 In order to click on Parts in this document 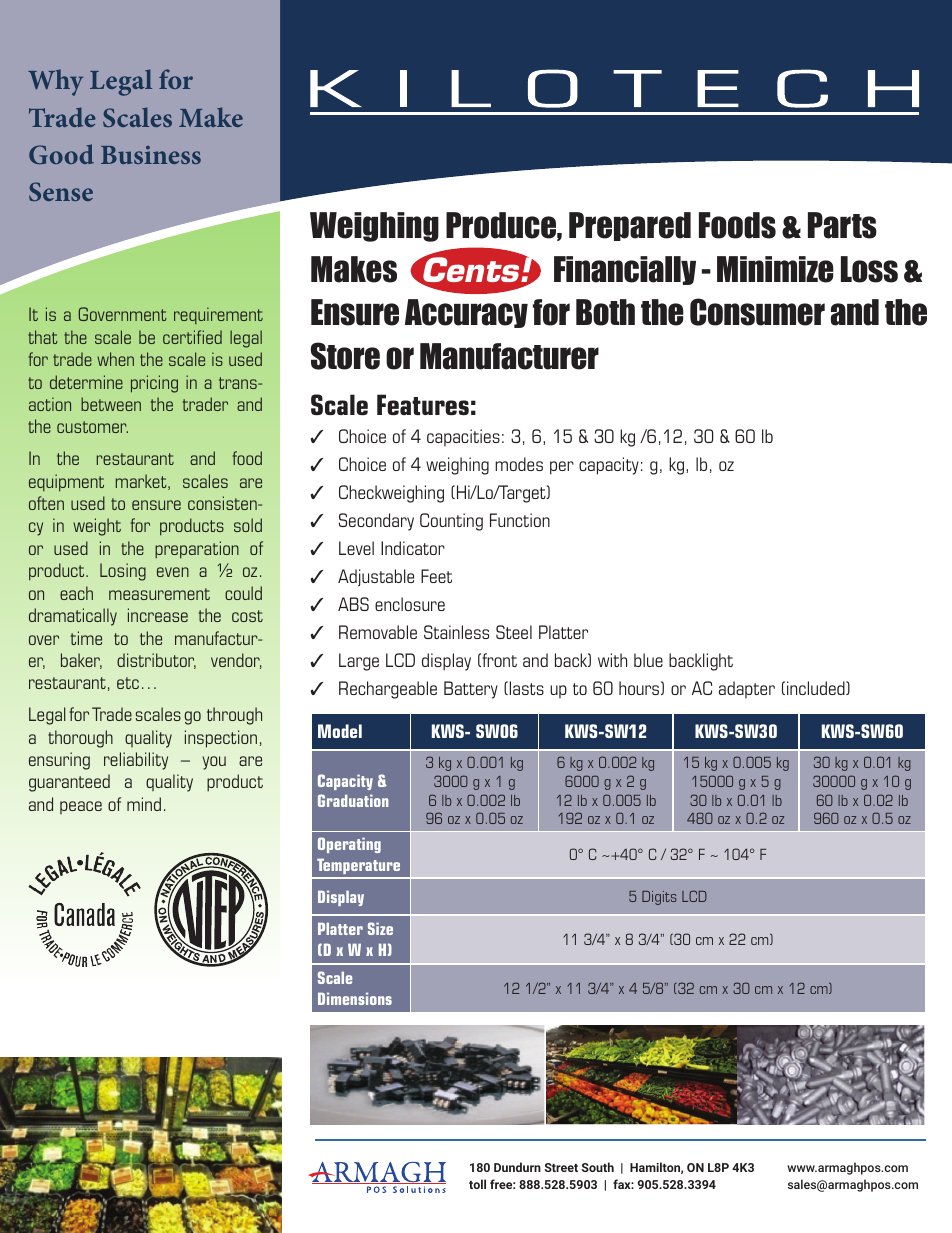, I will do `click(842, 225)`.
